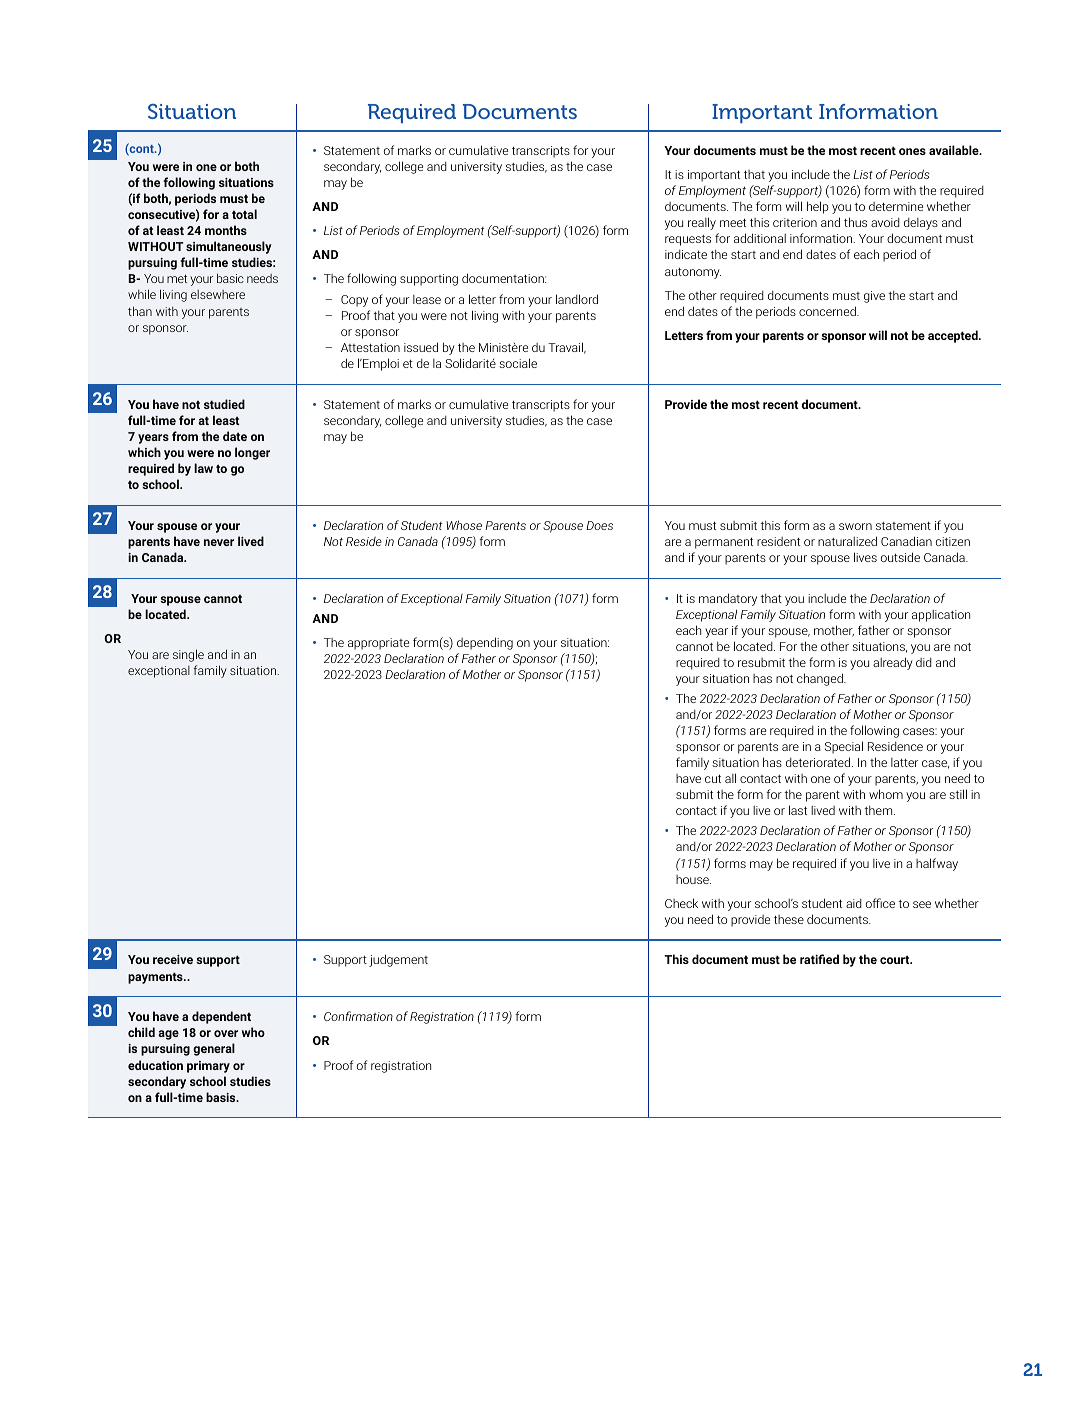 The image size is (1089, 1410). Describe the element at coordinates (208, 1067) in the image. I see `primary` at that location.
